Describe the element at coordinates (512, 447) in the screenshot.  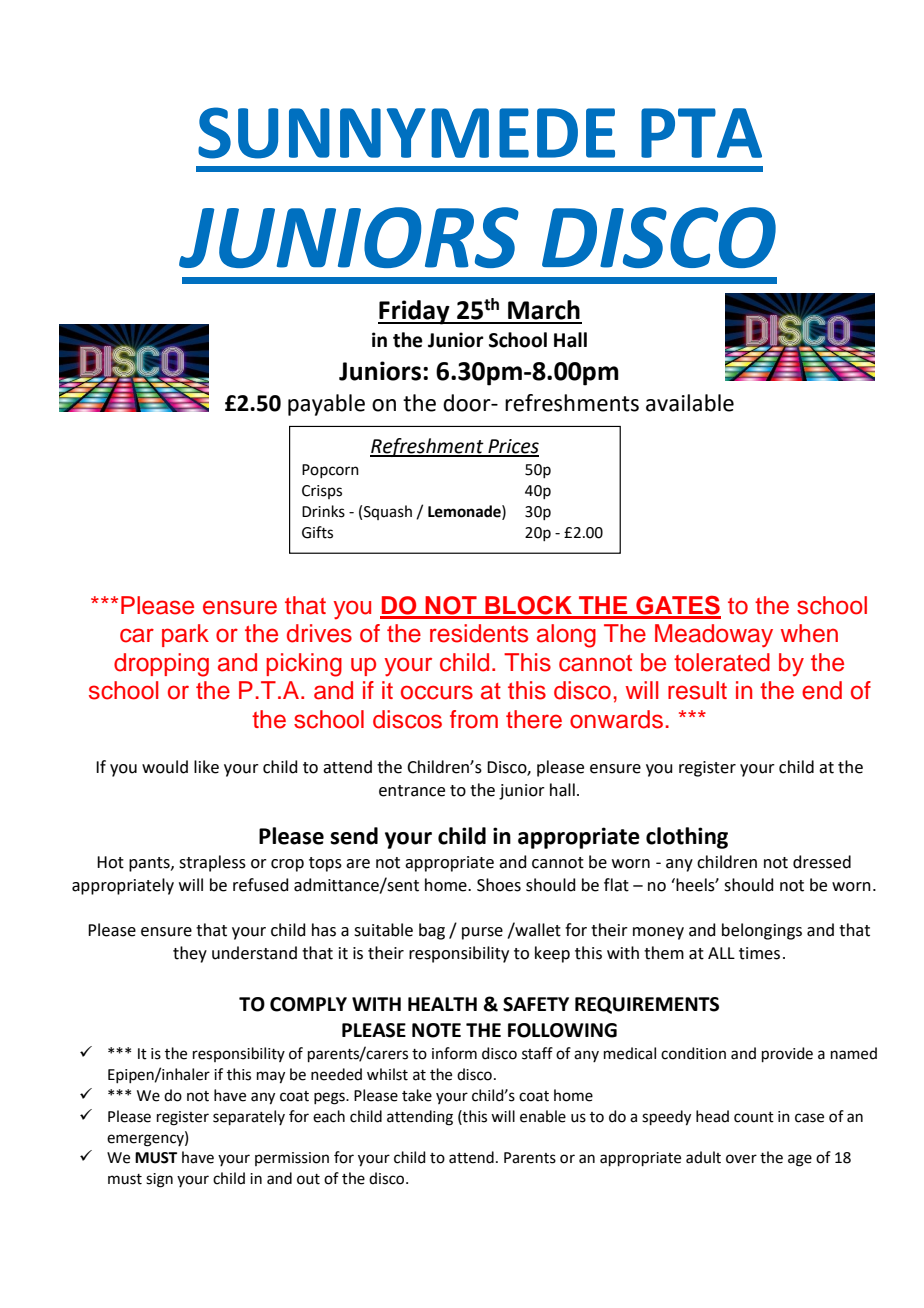
I see `Prices` at that location.
